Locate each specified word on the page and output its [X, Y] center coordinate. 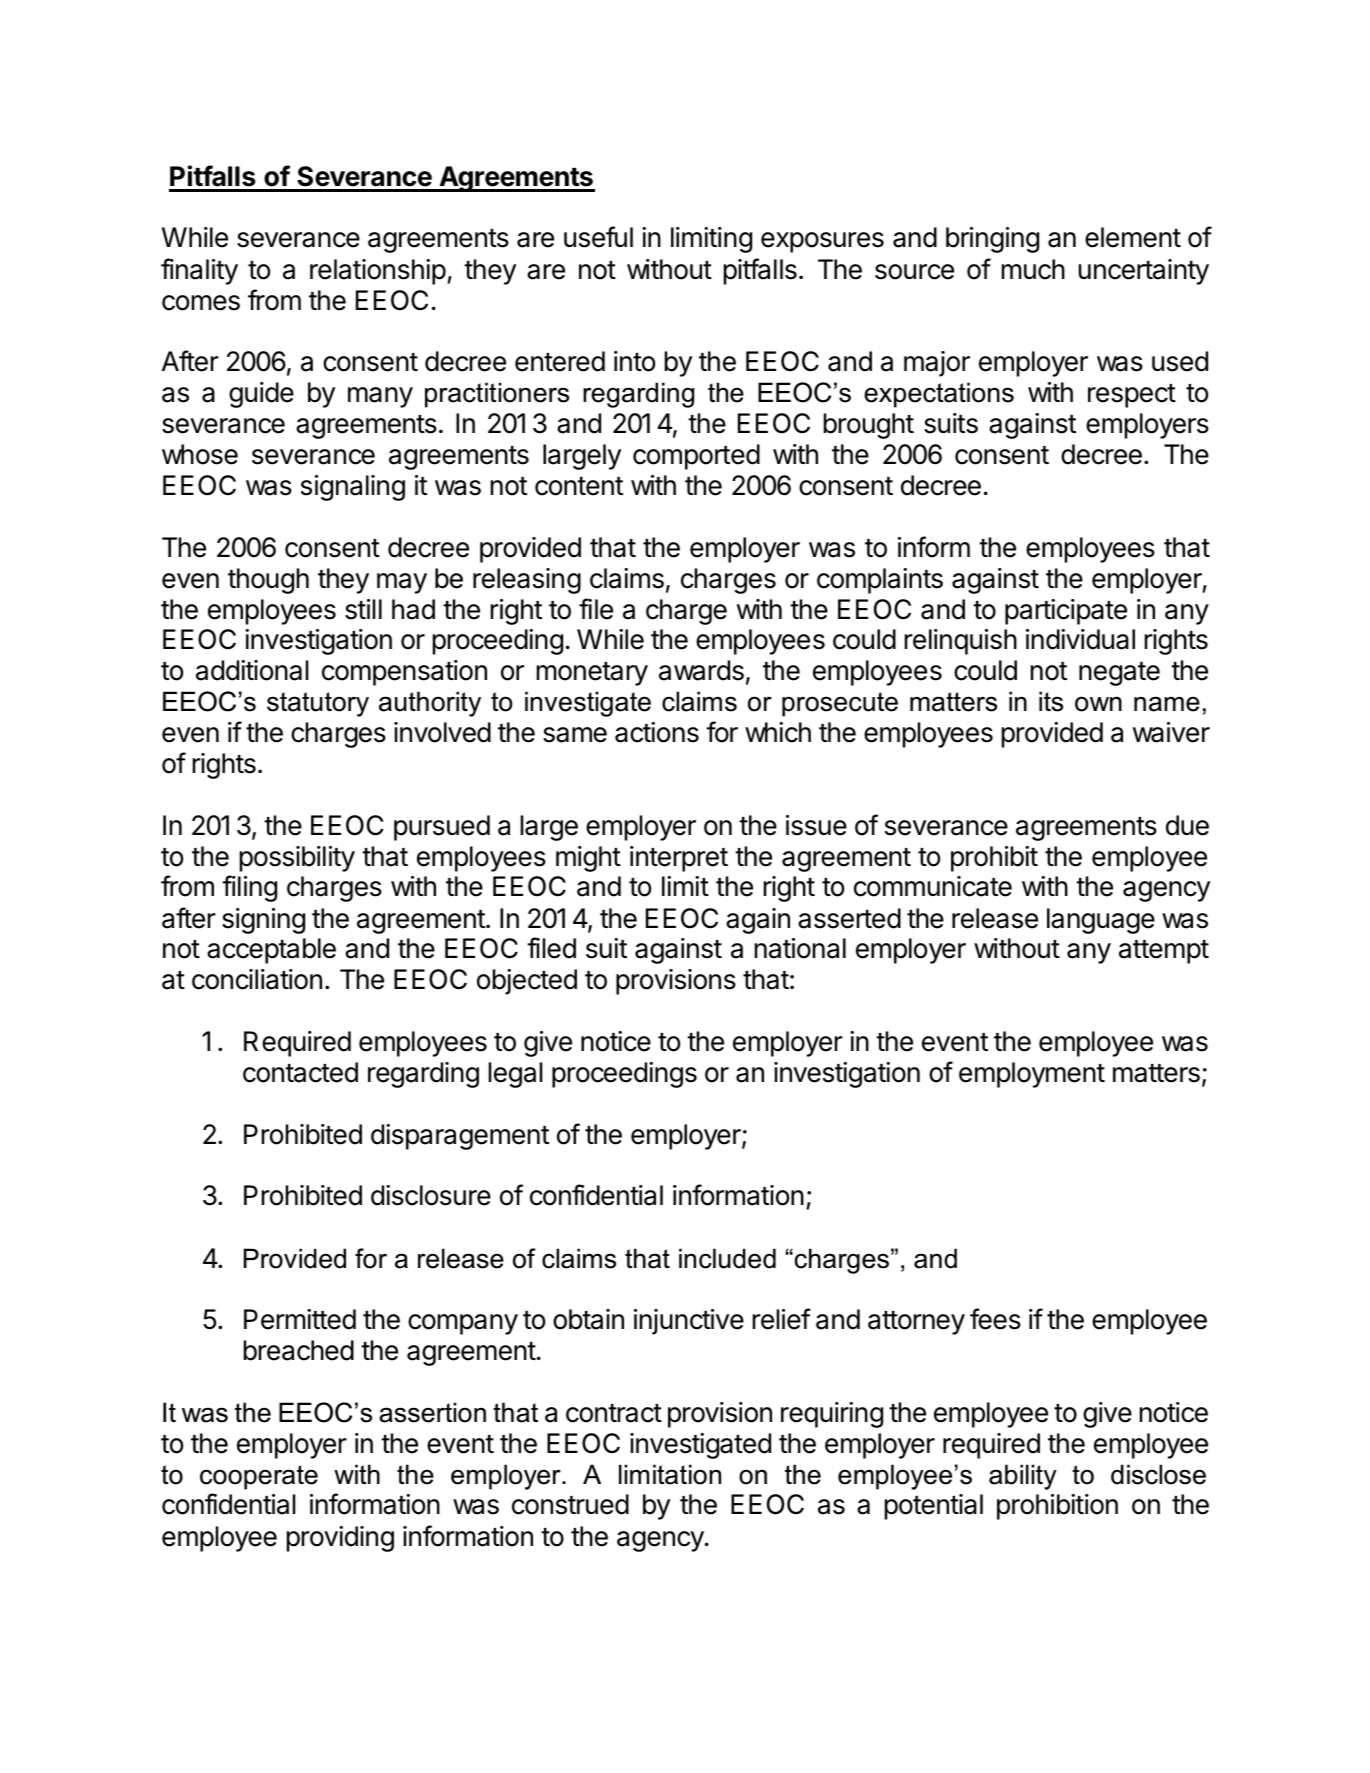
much [1033, 269]
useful [598, 237]
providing [340, 1539]
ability [1023, 1477]
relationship [378, 272]
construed [570, 1504]
